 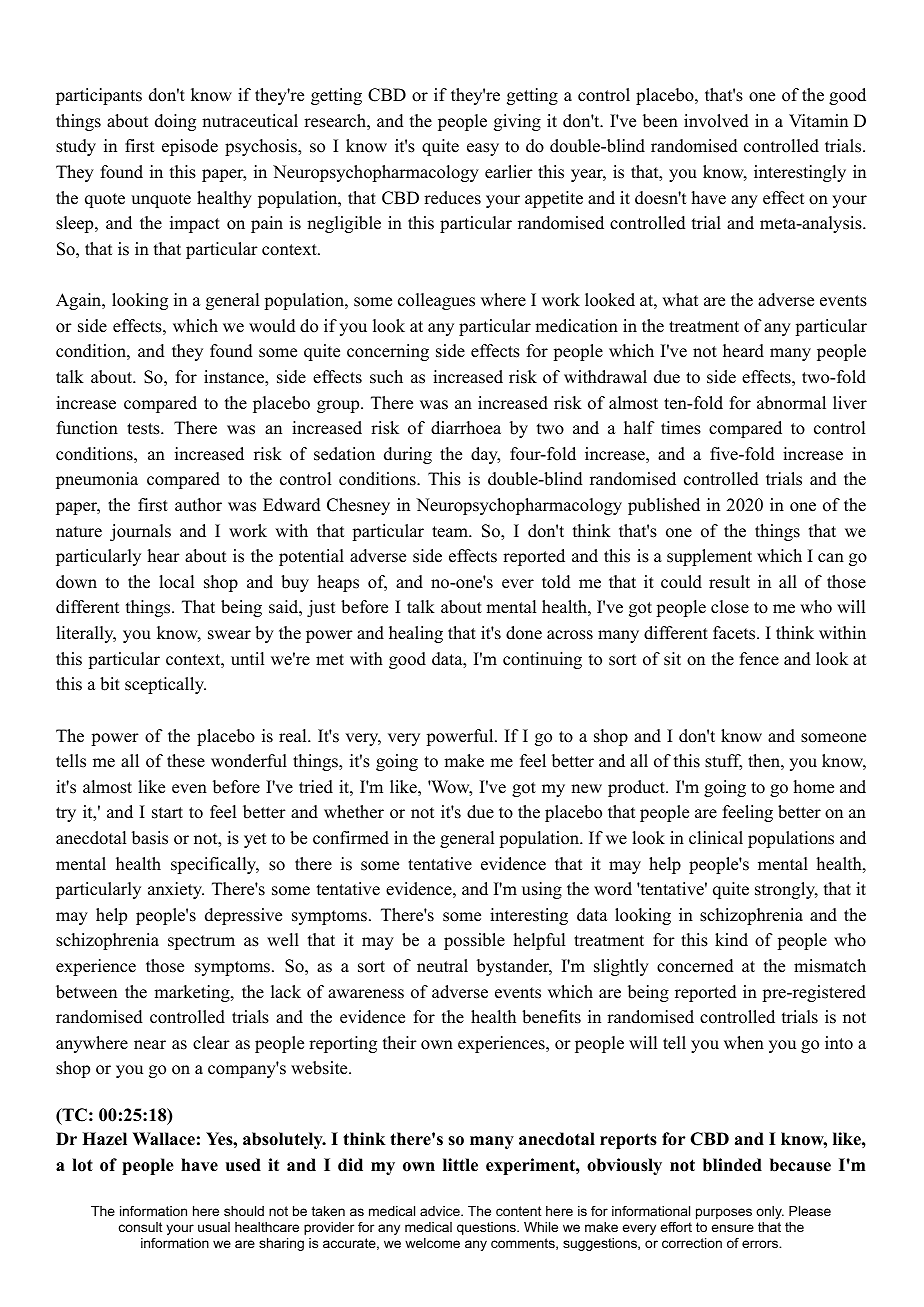 I want to click on abnormal, so click(x=791, y=403).
